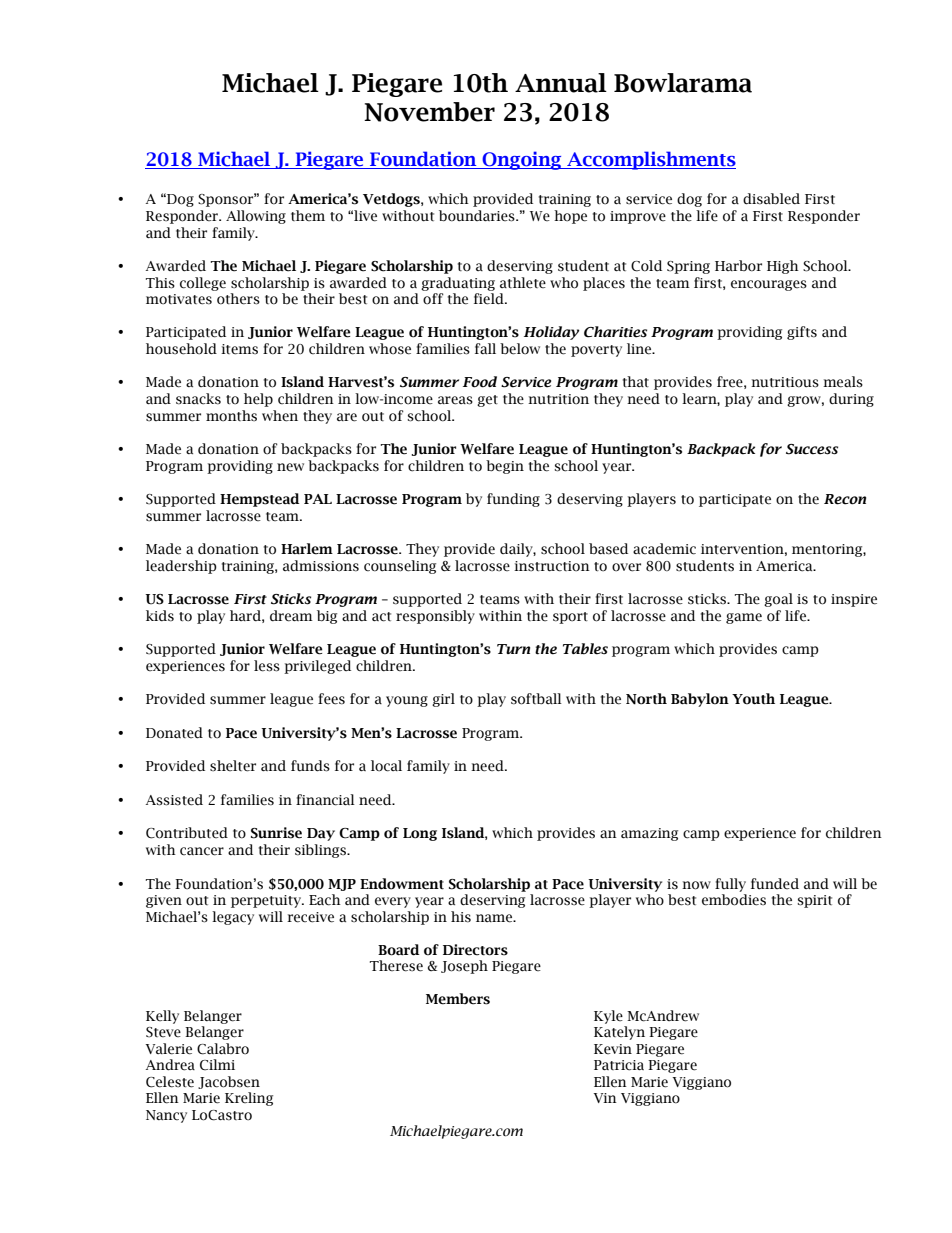 This document has height=1233, width=952. I want to click on Allowing, so click(256, 217).
